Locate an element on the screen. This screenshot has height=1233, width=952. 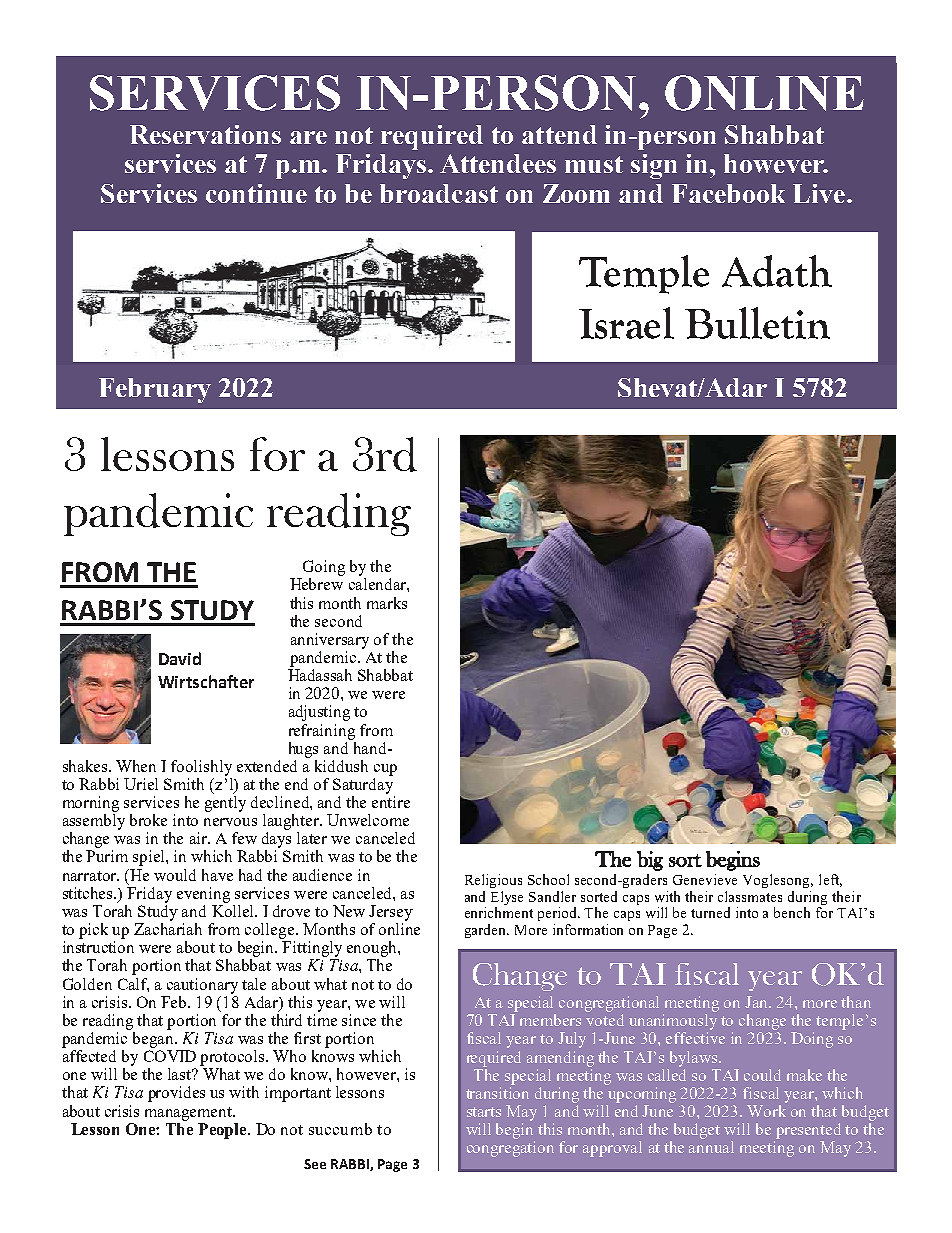
management is located at coordinates (190, 1114).
